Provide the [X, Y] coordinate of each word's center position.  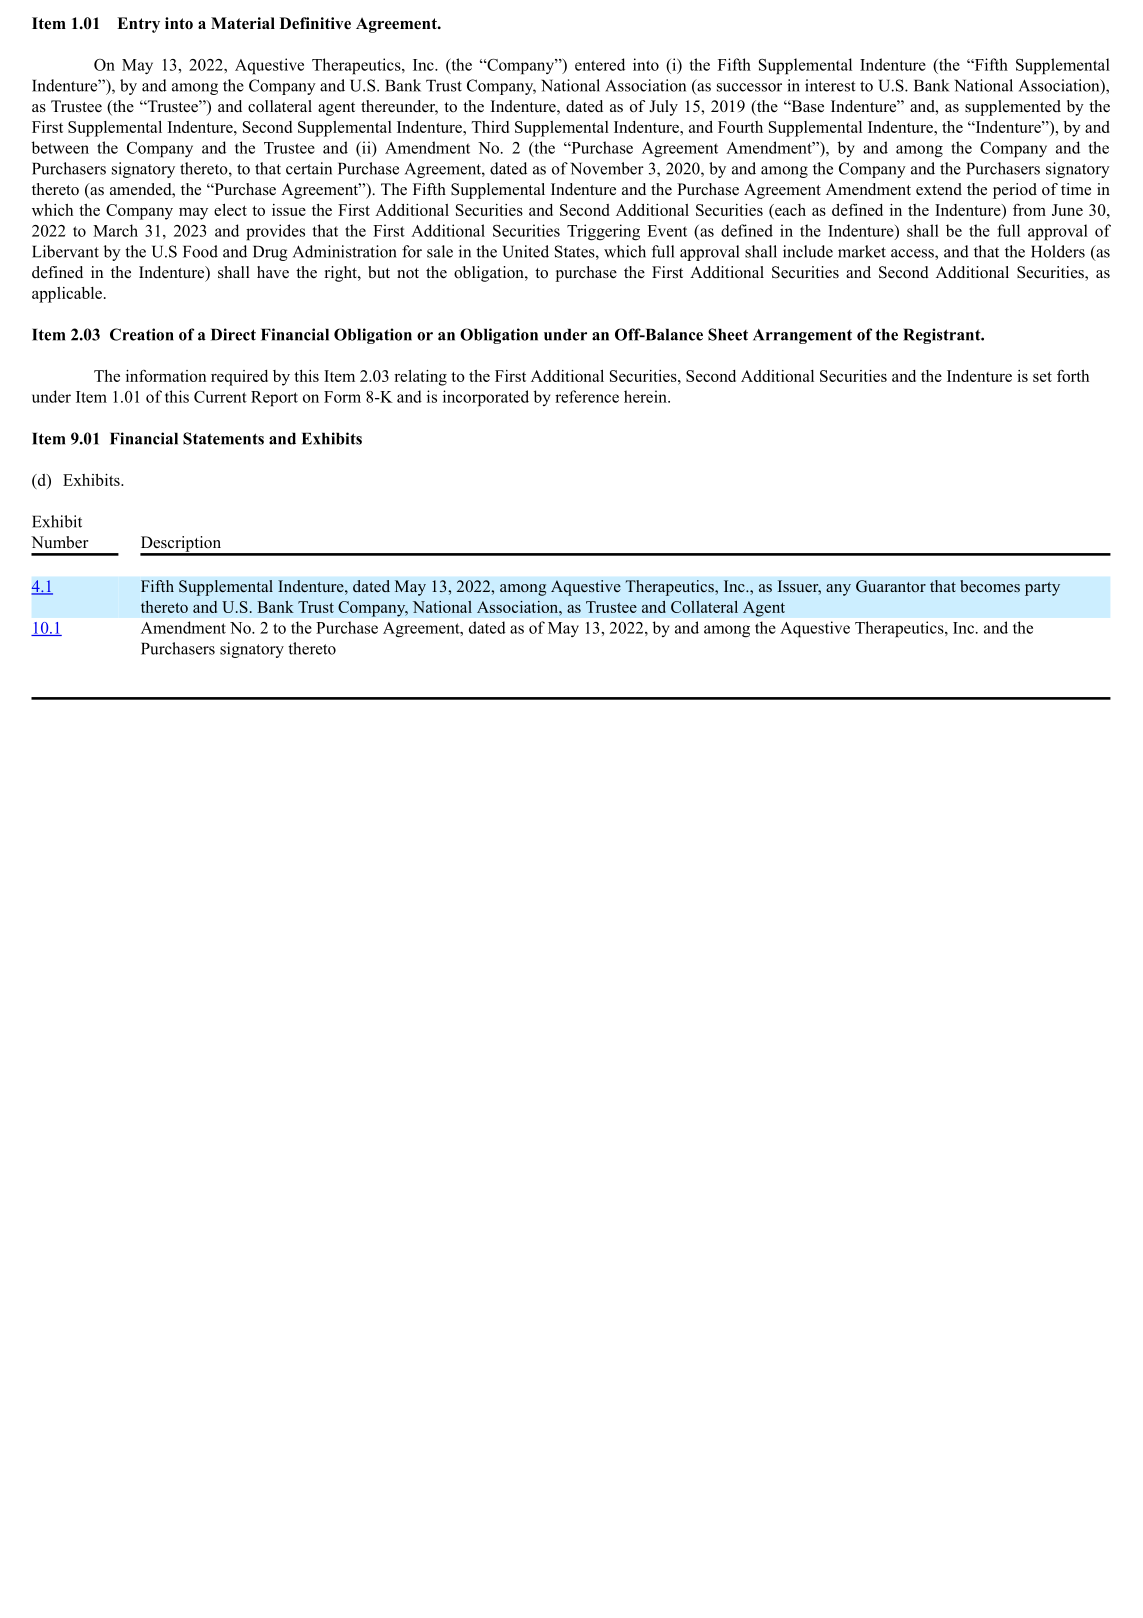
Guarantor [891, 586]
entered [600, 64]
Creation [142, 334]
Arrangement [802, 336]
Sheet [728, 334]
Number [59, 542]
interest [830, 85]
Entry [138, 25]
